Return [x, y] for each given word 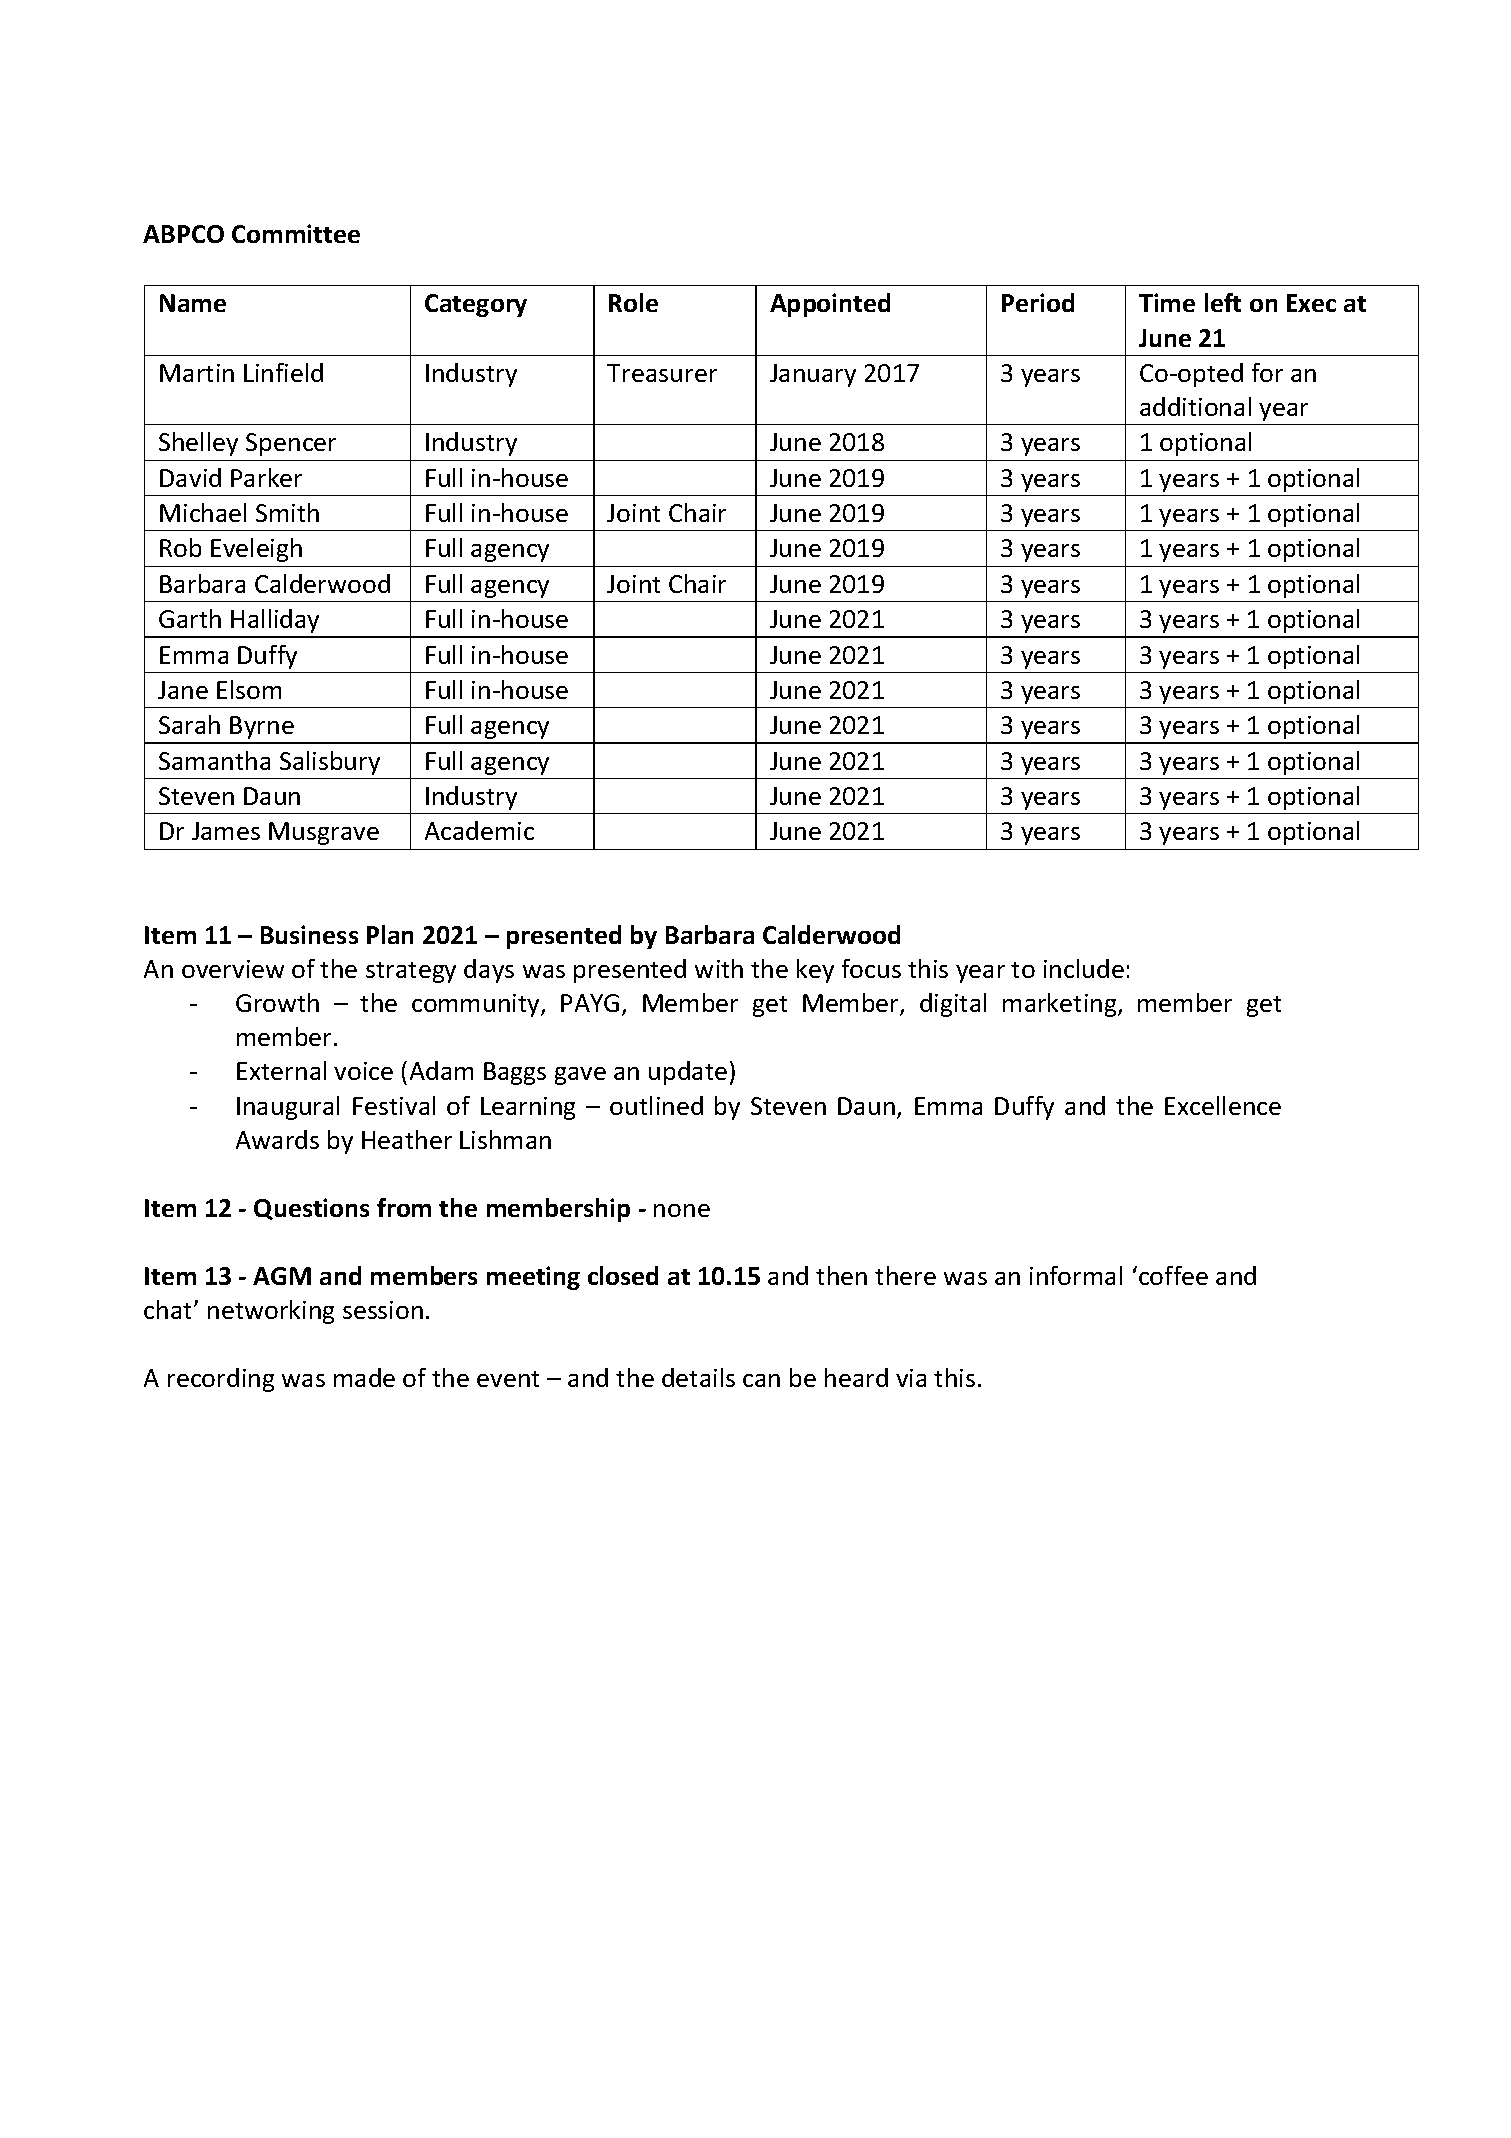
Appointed [830, 305]
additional [1195, 406]
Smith [287, 512]
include [1084, 968]
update [688, 1073]
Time [1167, 302]
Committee [296, 233]
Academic [479, 830]
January [813, 375]
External [281, 1070]
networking [271, 1312]
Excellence [1223, 1105]
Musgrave [324, 833]
